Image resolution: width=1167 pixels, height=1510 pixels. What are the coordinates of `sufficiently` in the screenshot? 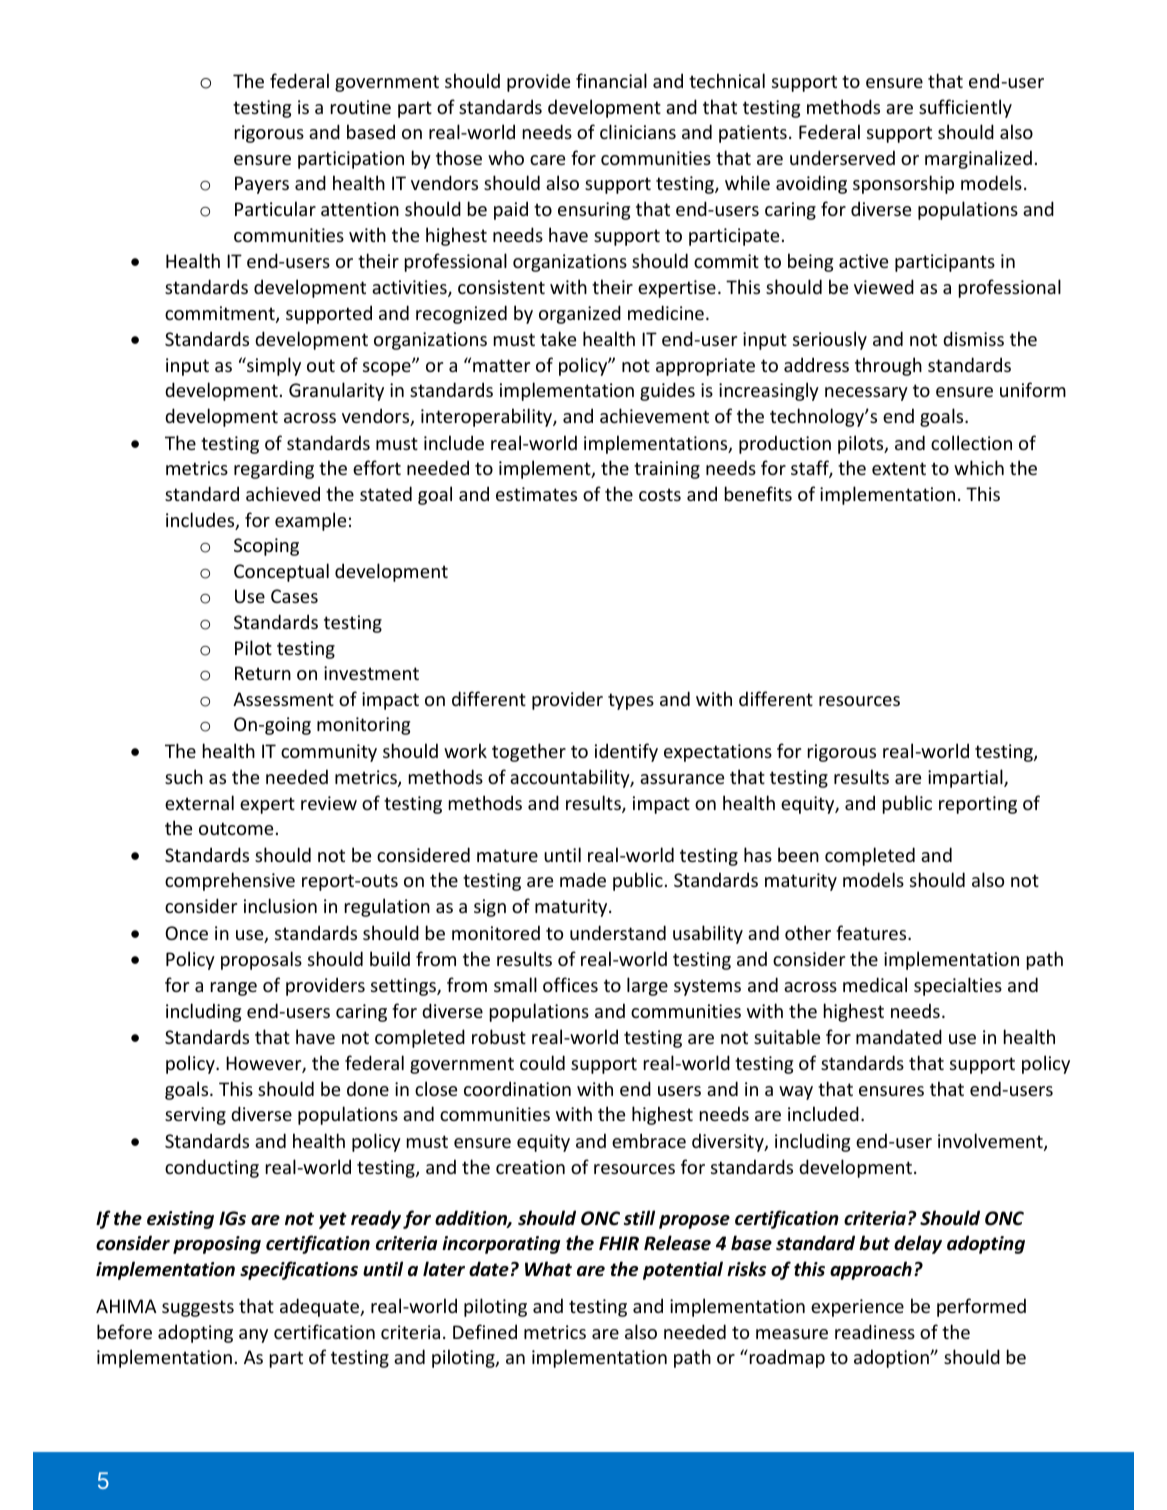 It's located at (965, 108).
